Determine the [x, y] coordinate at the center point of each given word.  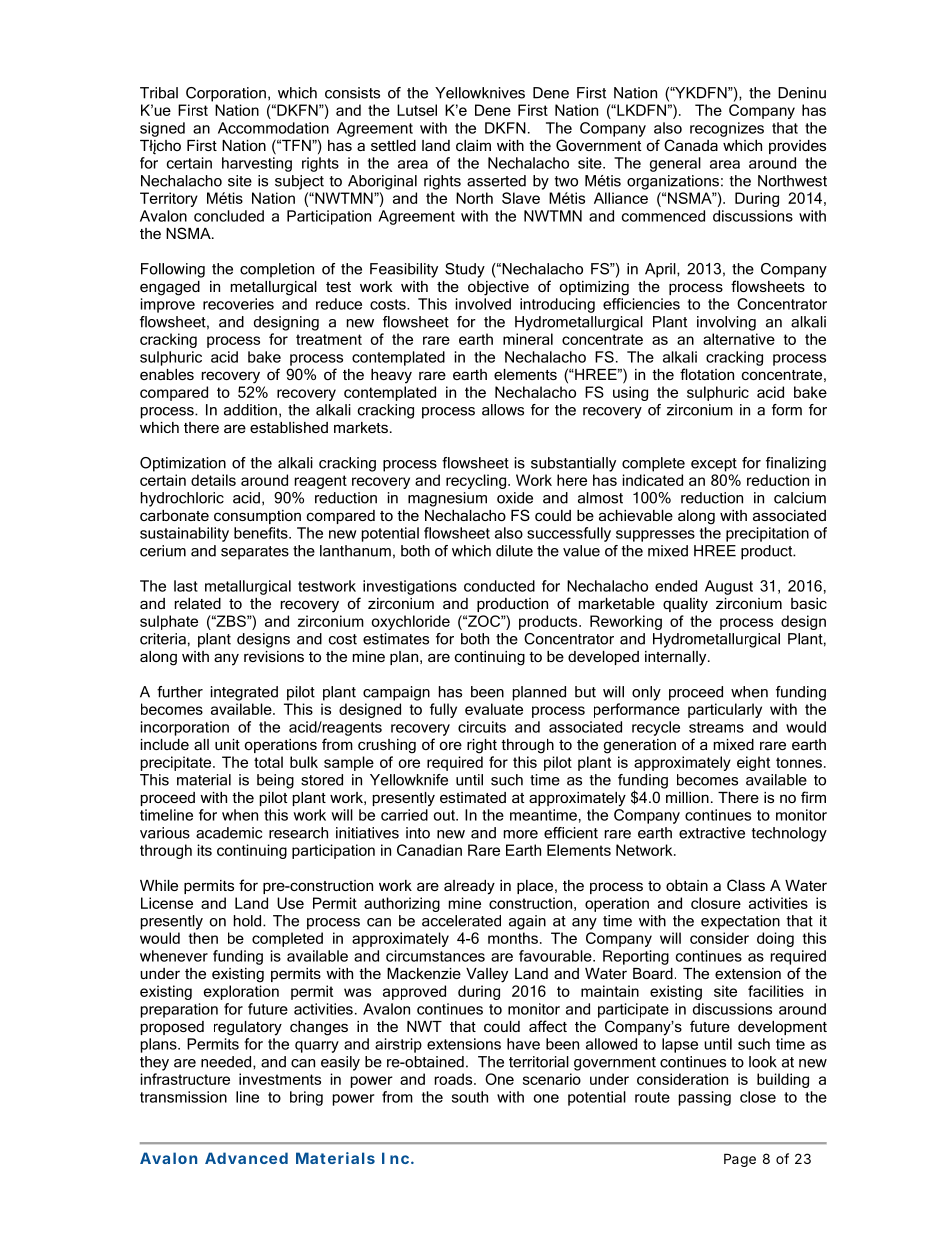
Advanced [246, 1158]
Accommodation [273, 128]
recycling [477, 481]
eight [753, 763]
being [275, 781]
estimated [473, 797]
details [213, 480]
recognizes [727, 129]
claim [473, 145]
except [714, 465]
